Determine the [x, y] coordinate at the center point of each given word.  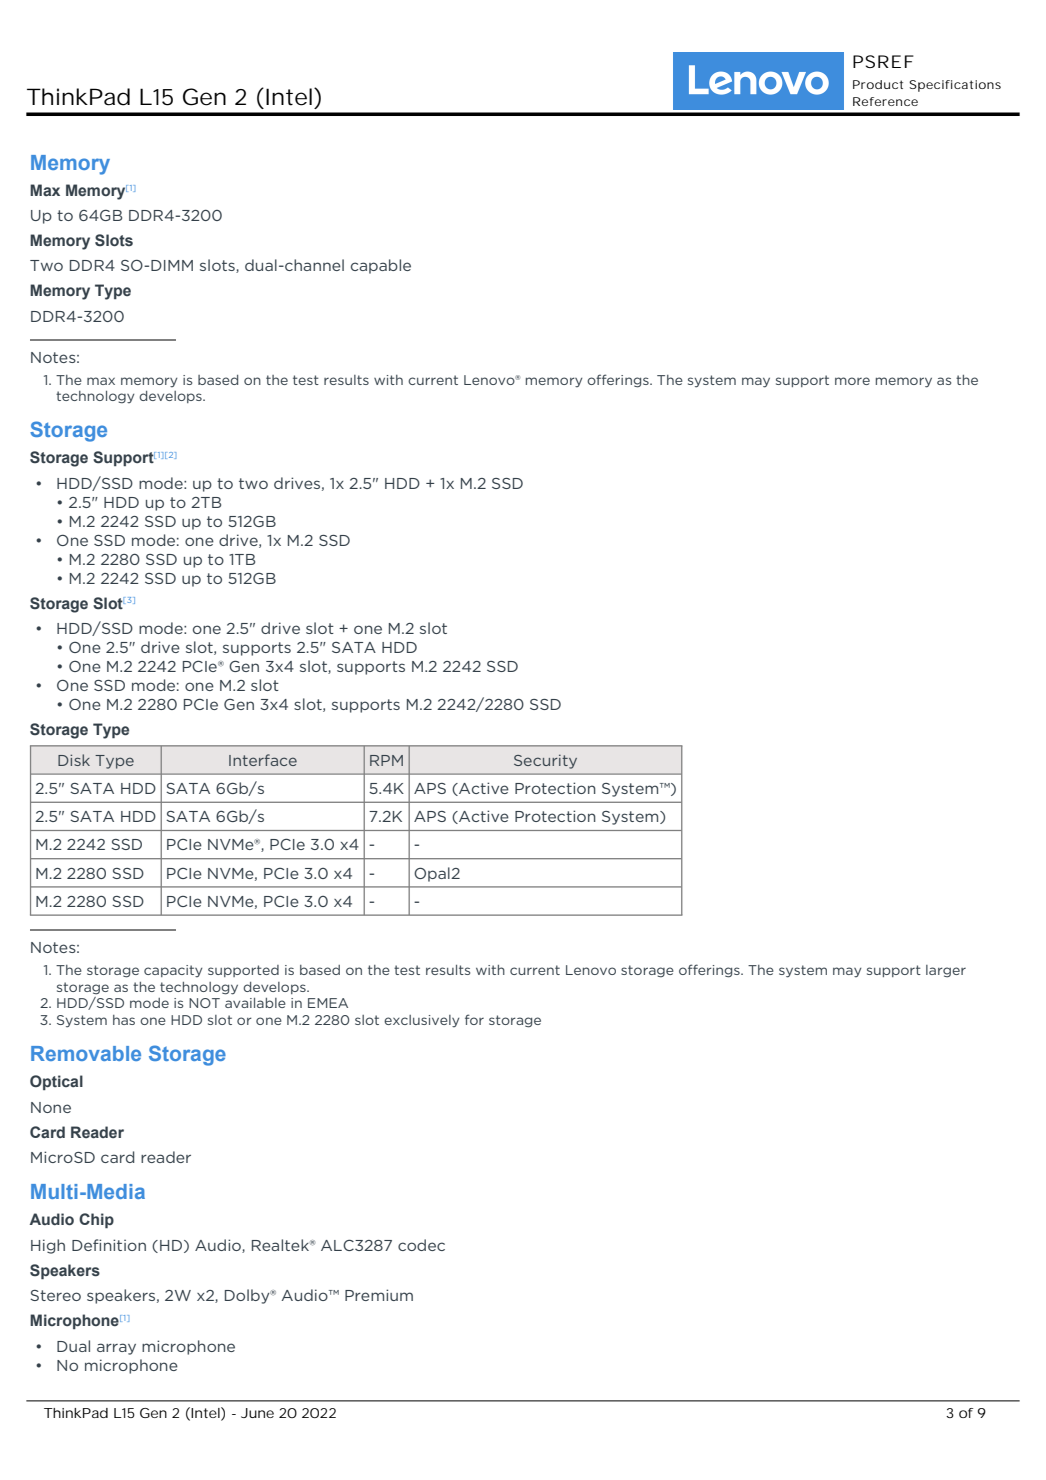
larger [946, 971]
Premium [379, 1295]
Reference [885, 101]
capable [381, 266]
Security [545, 761]
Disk [74, 760]
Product [878, 84]
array [116, 1349]
